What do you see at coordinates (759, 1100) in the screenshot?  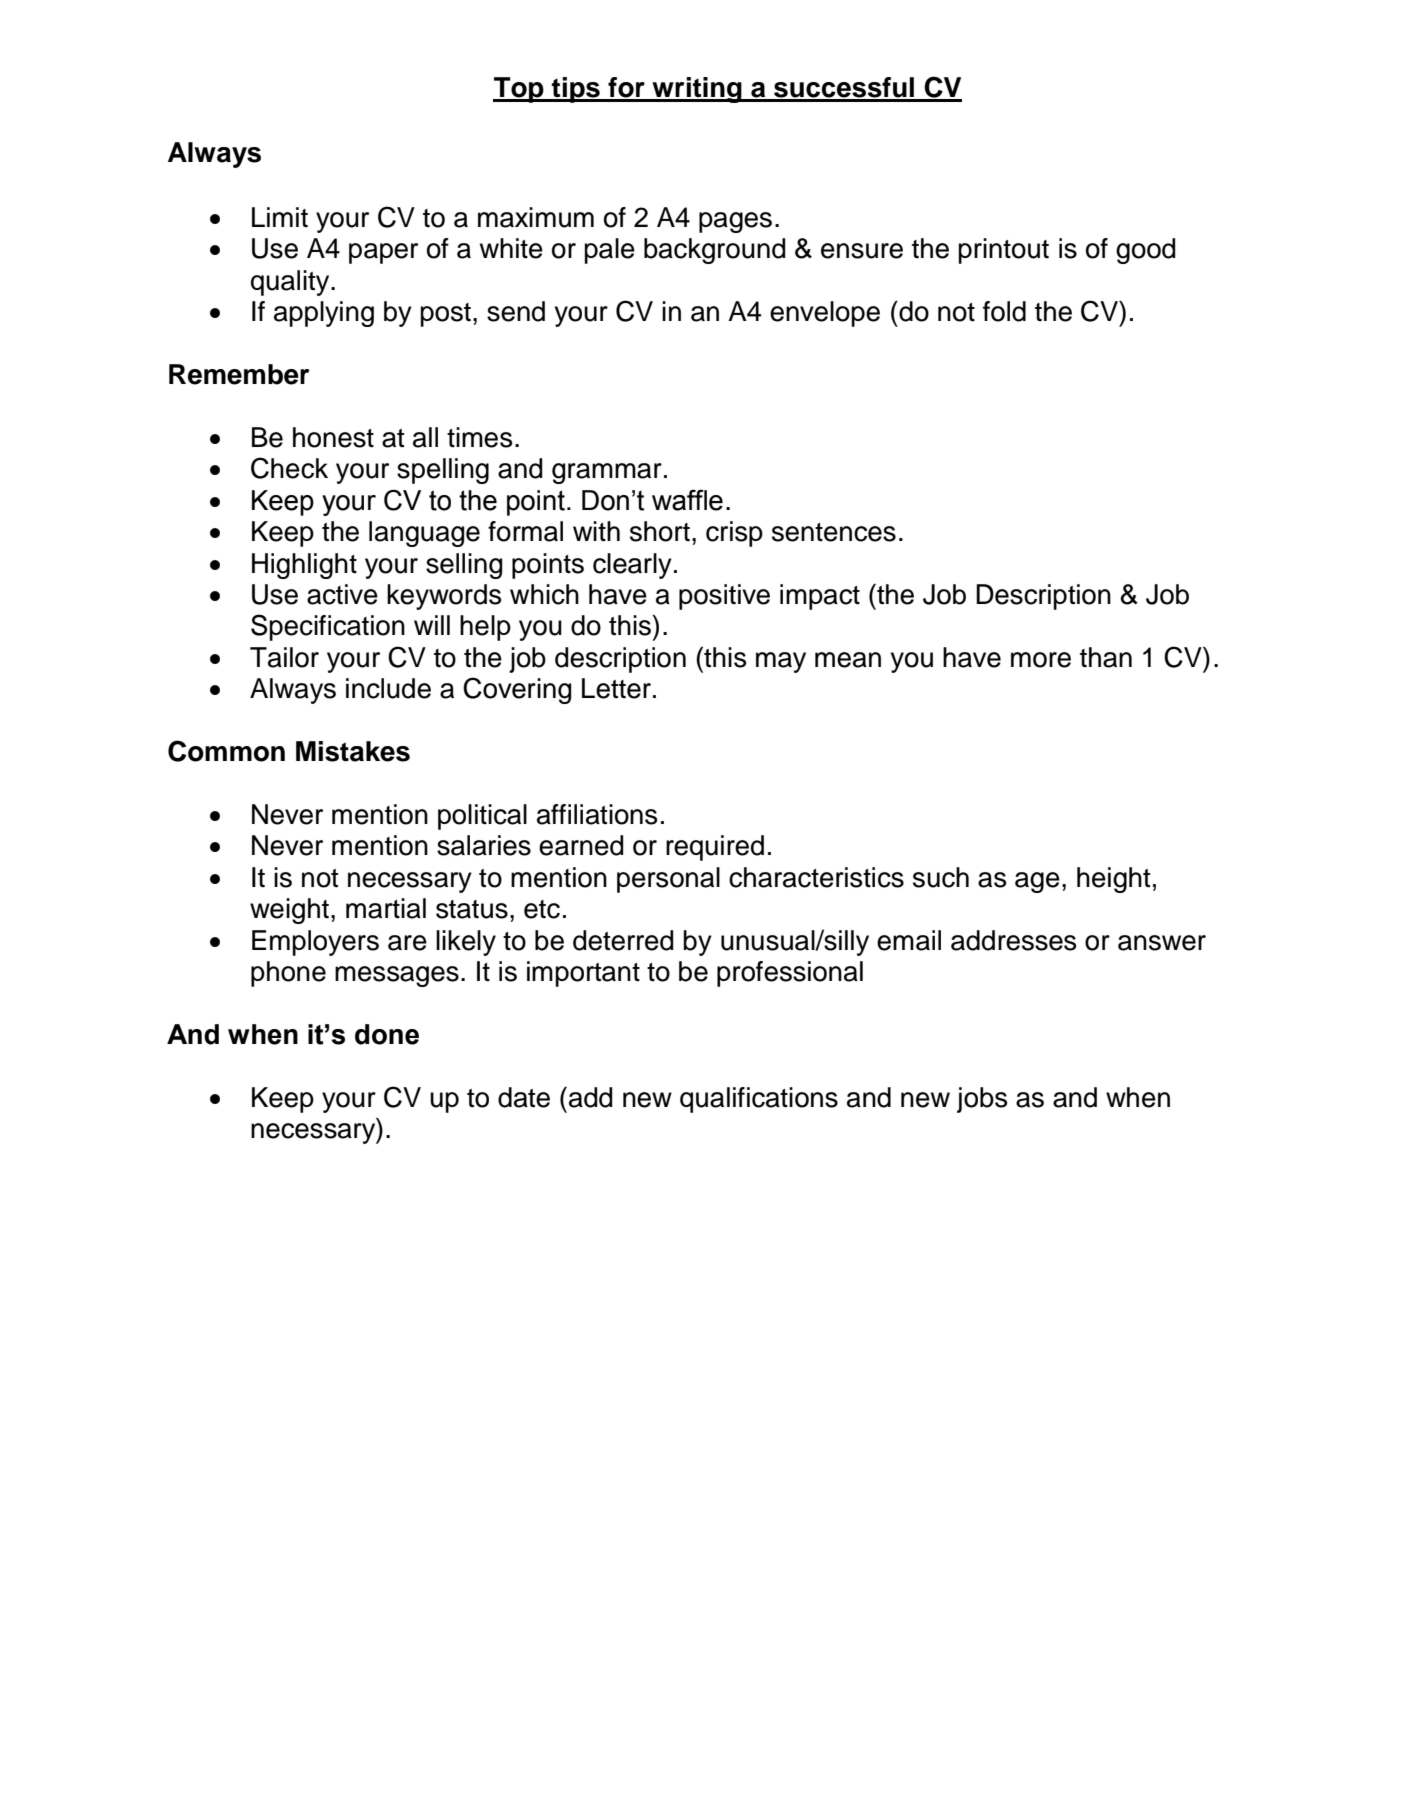 I see `qualifications` at bounding box center [759, 1100].
